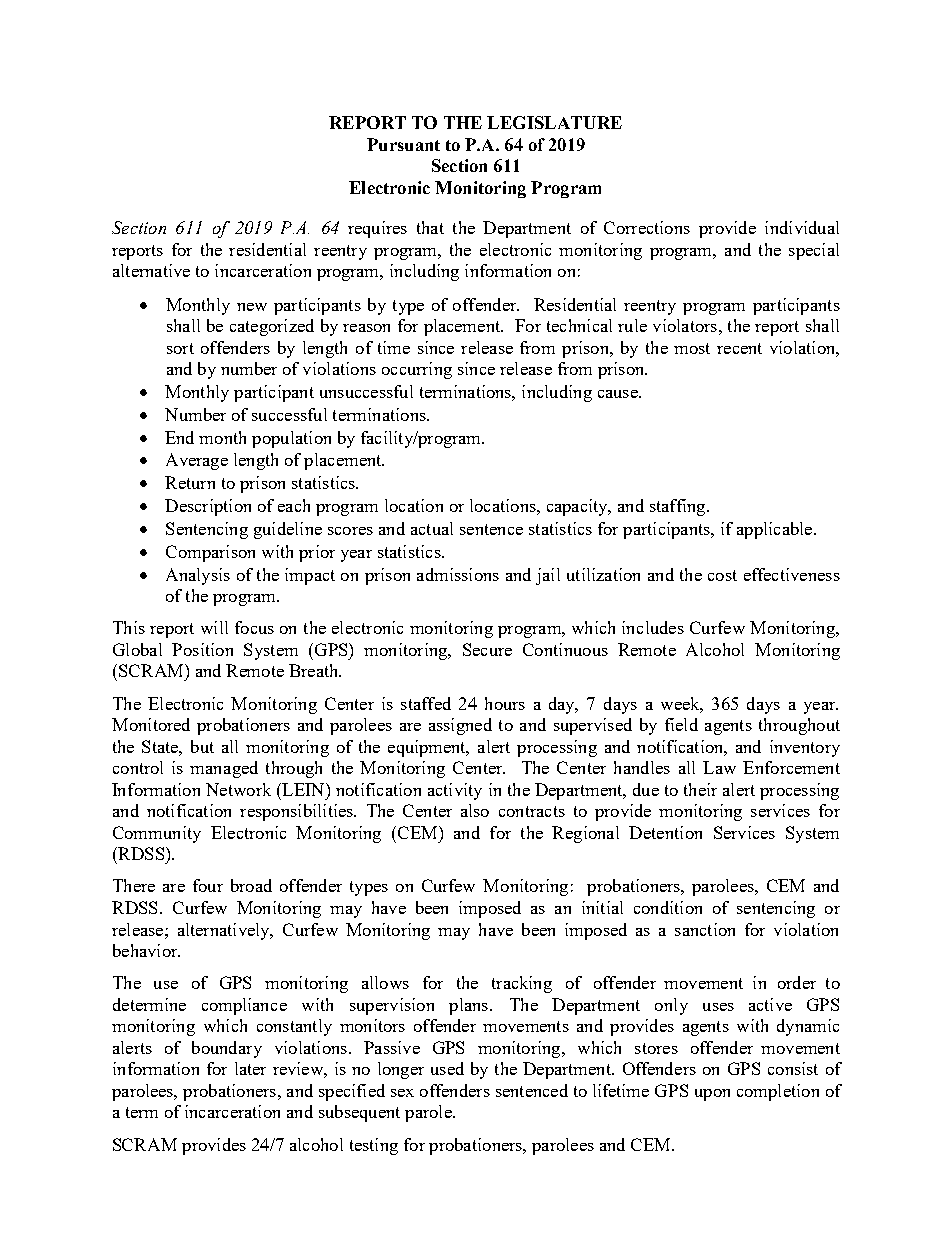  Describe the element at coordinates (180, 348) in the screenshot. I see `sort` at that location.
